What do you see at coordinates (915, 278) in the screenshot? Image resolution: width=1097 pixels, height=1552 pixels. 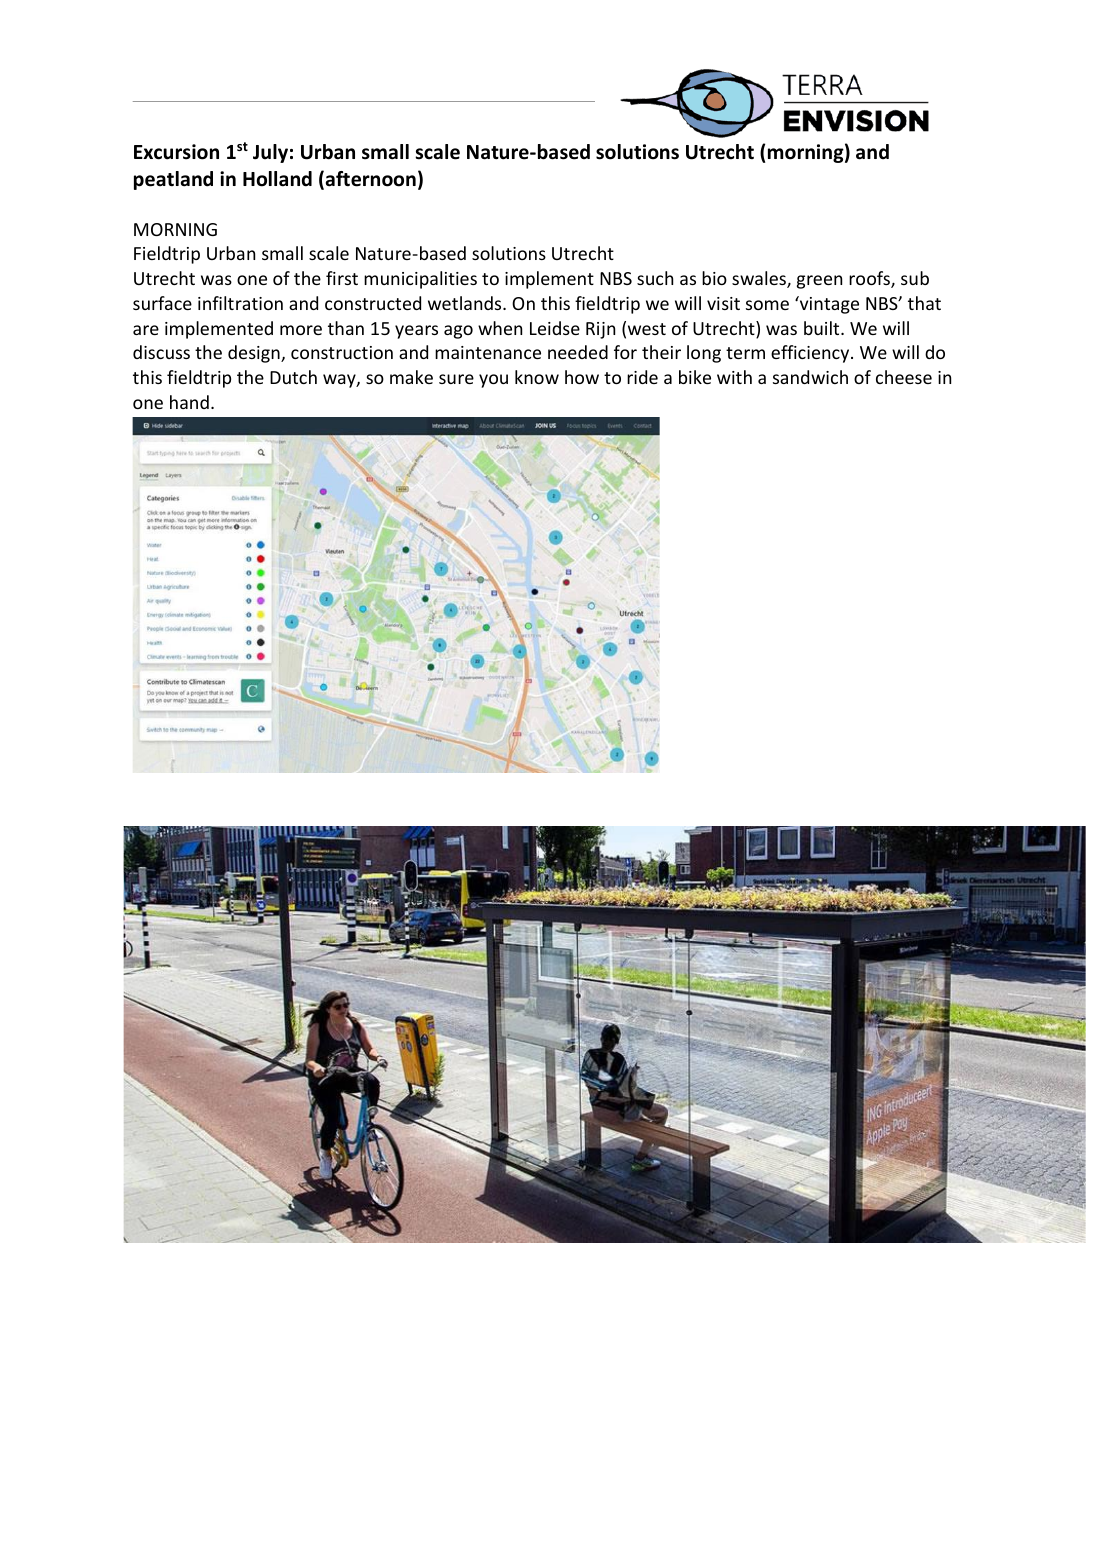 I see `sub` at bounding box center [915, 278].
